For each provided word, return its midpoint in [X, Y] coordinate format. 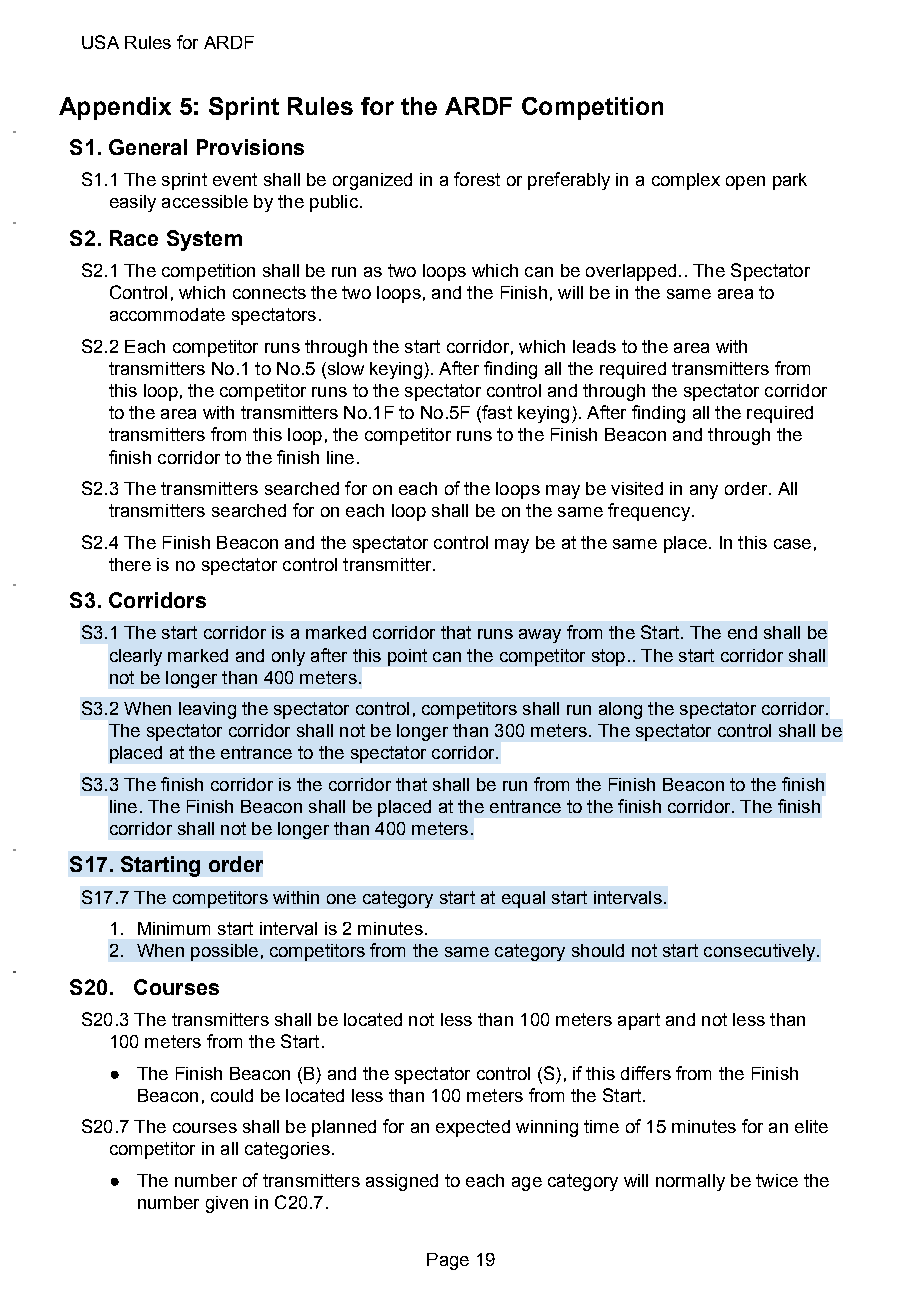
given [227, 1204]
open [745, 183]
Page [448, 1261]
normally [690, 1182]
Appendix [115, 108]
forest [477, 179]
